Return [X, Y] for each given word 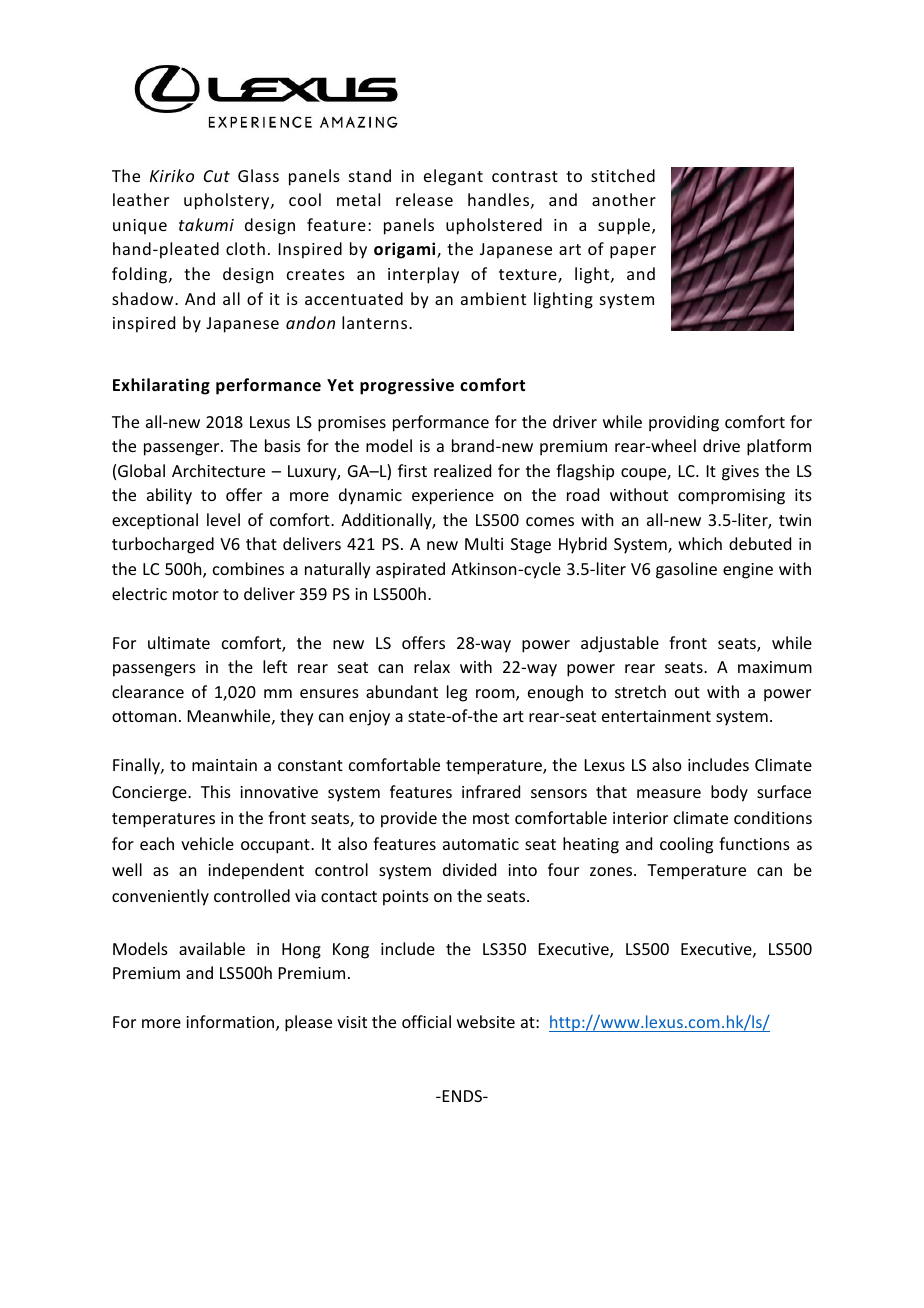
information [231, 1023]
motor [196, 594]
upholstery [228, 201]
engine [748, 571]
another [624, 199]
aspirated [410, 570]
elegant [453, 177]
